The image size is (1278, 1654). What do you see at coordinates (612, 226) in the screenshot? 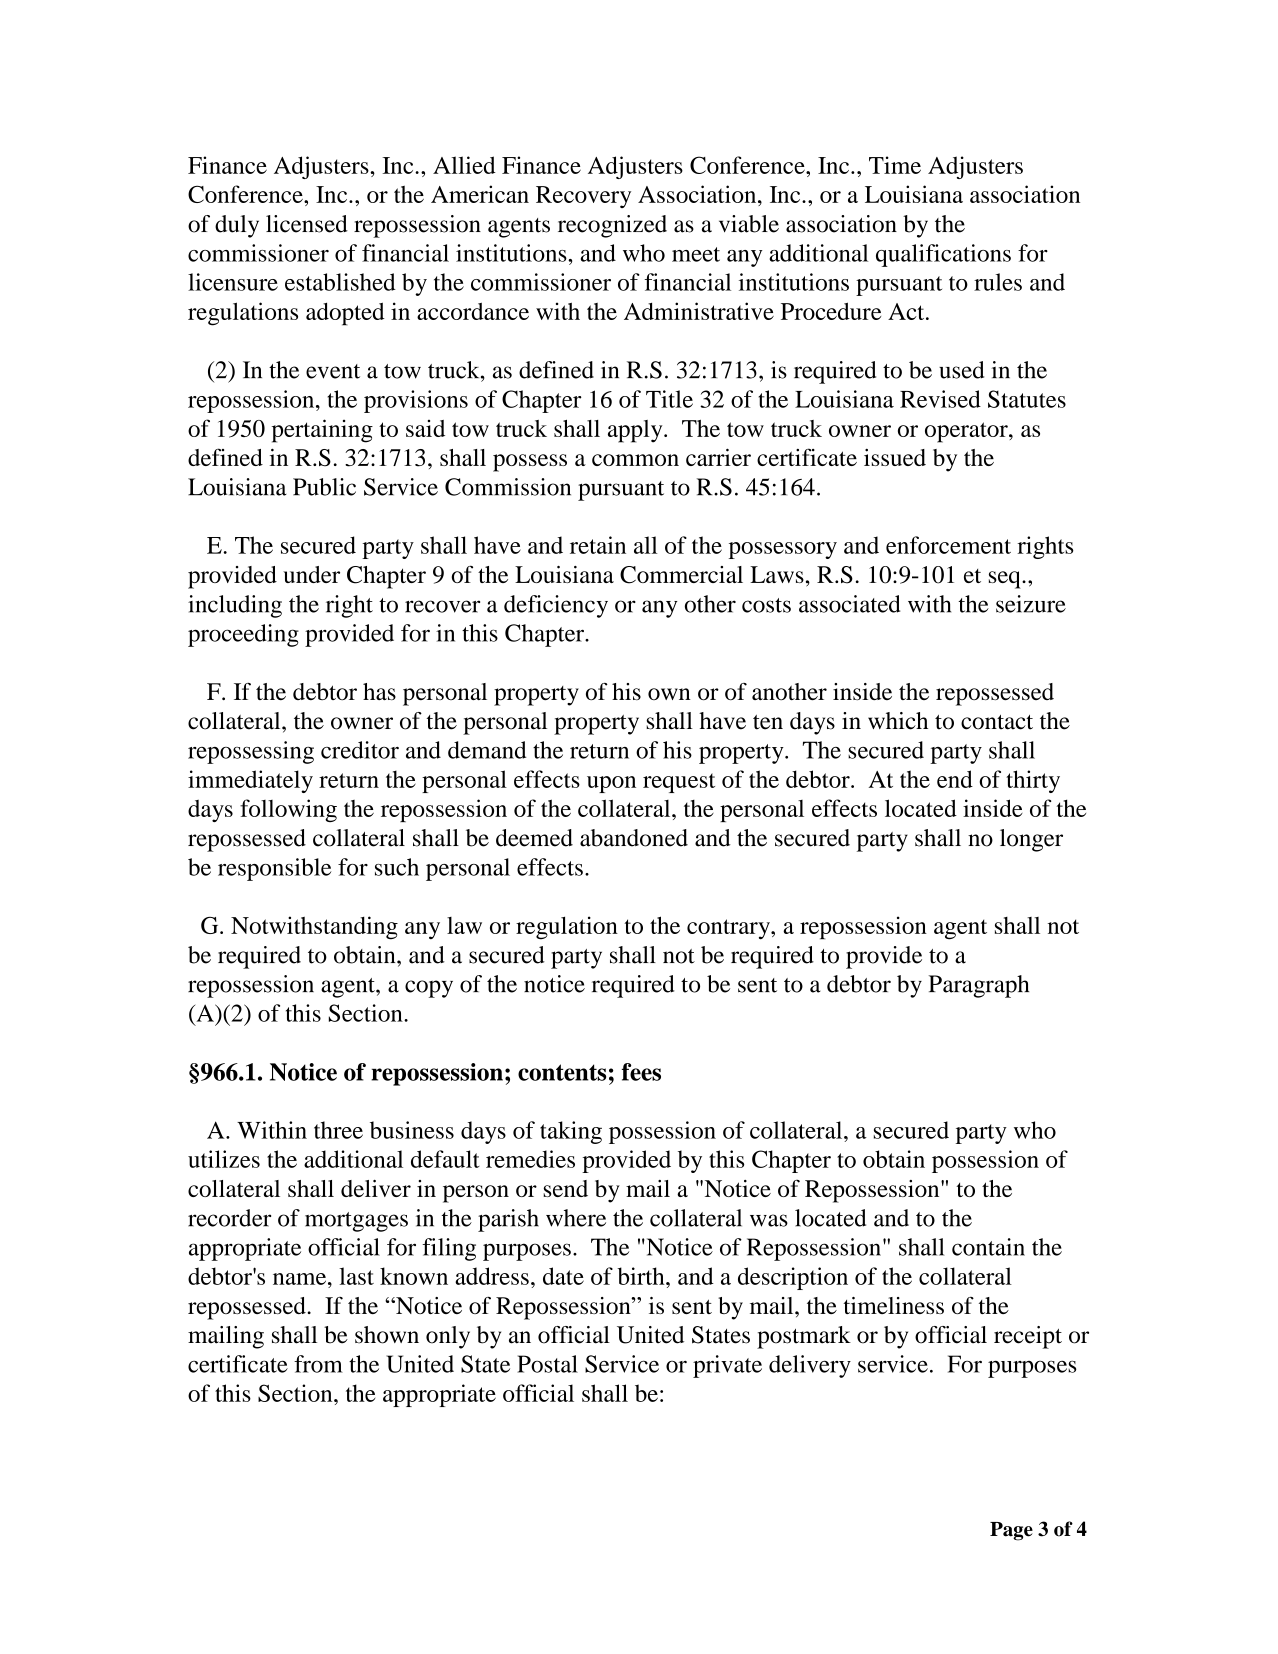
I see `recognized` at bounding box center [612, 226].
